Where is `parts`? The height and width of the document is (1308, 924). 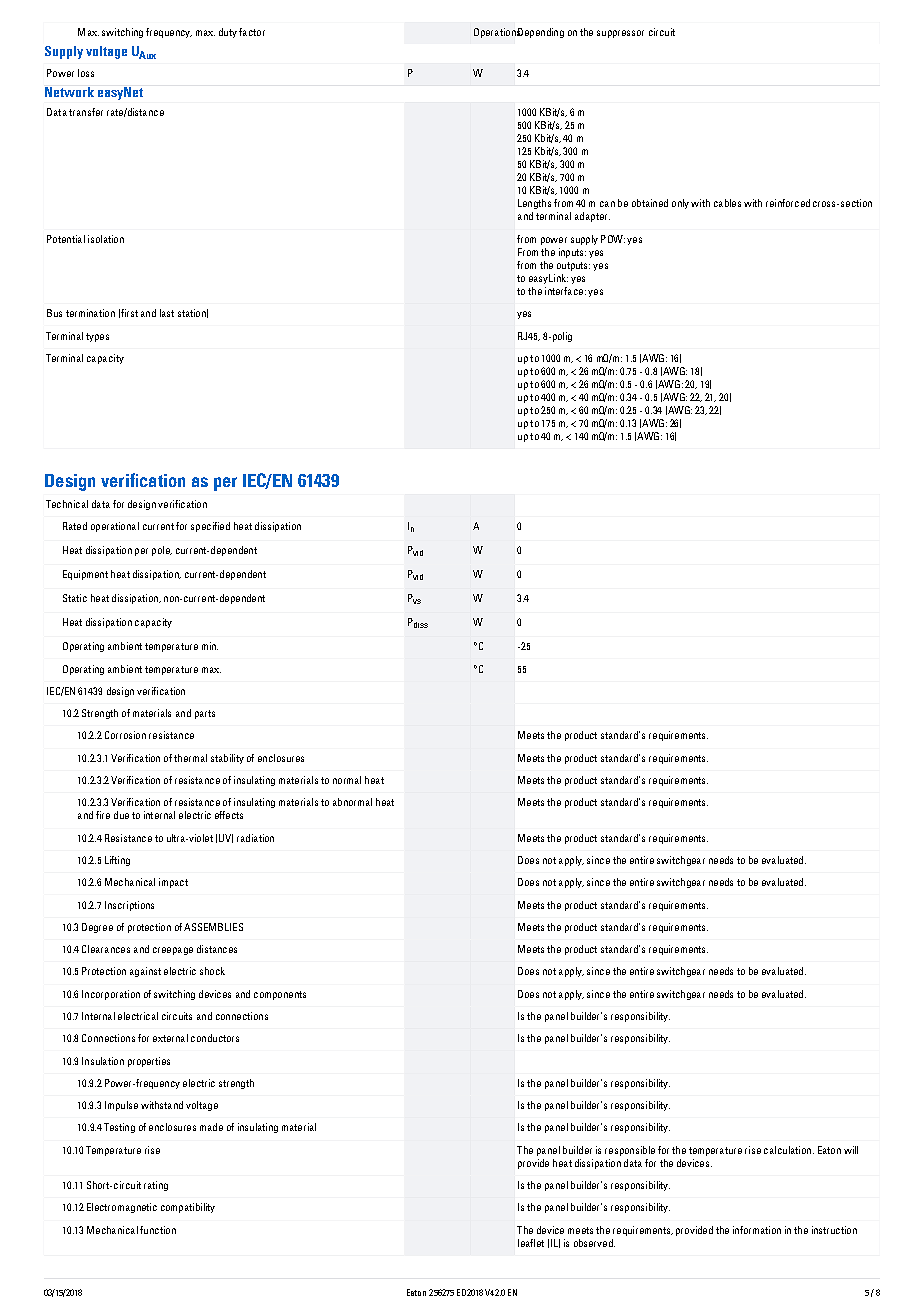
parts is located at coordinates (205, 714).
